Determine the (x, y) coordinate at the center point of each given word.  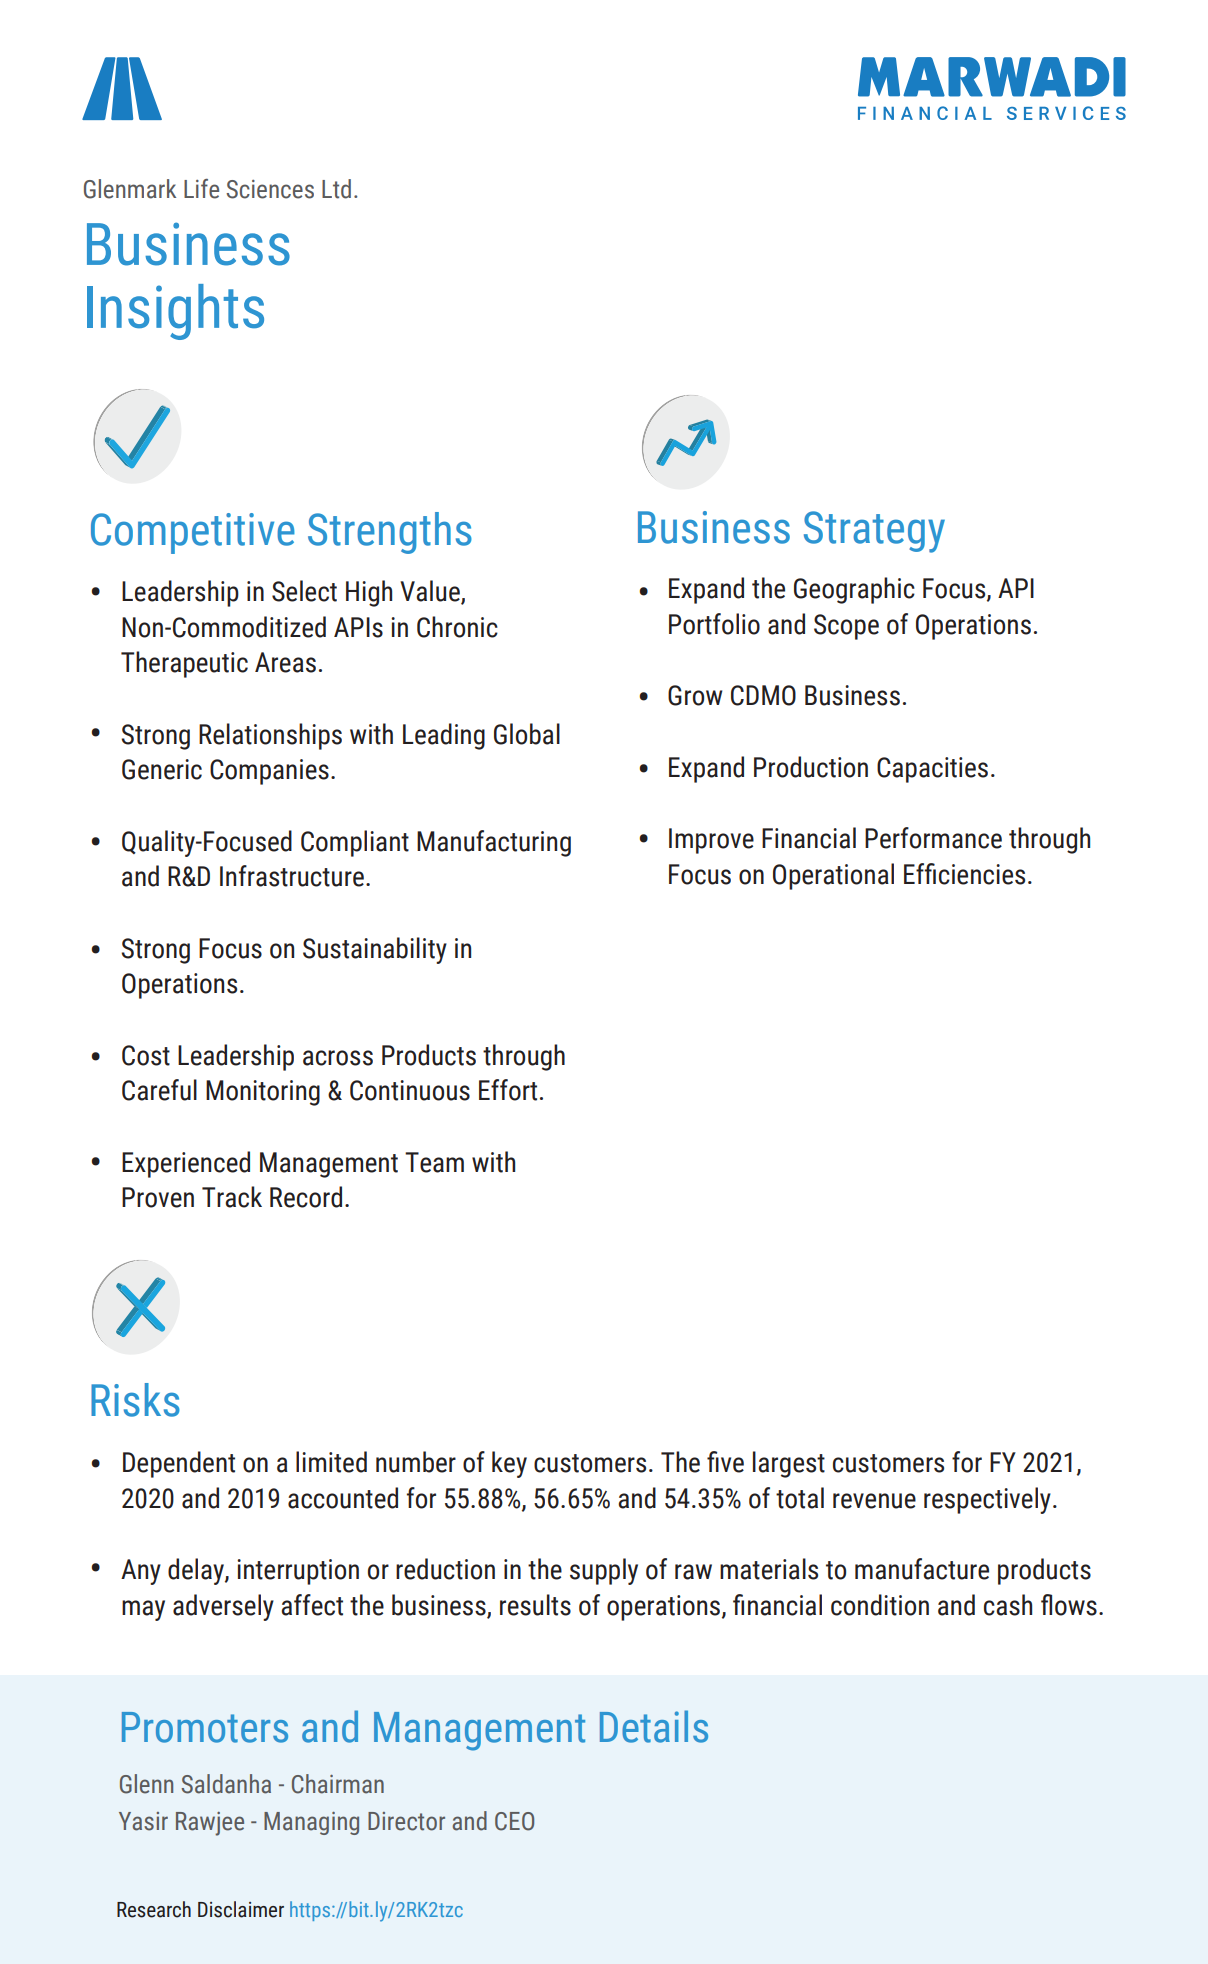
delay (197, 1571)
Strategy (874, 532)
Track (232, 1197)
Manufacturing (494, 843)
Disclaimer (241, 1909)
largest (789, 1464)
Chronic (457, 627)
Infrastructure (292, 876)
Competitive (193, 533)
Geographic (854, 590)
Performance (933, 838)
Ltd (336, 189)
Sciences (270, 189)
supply (604, 1571)
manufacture (922, 1569)
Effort (508, 1090)
